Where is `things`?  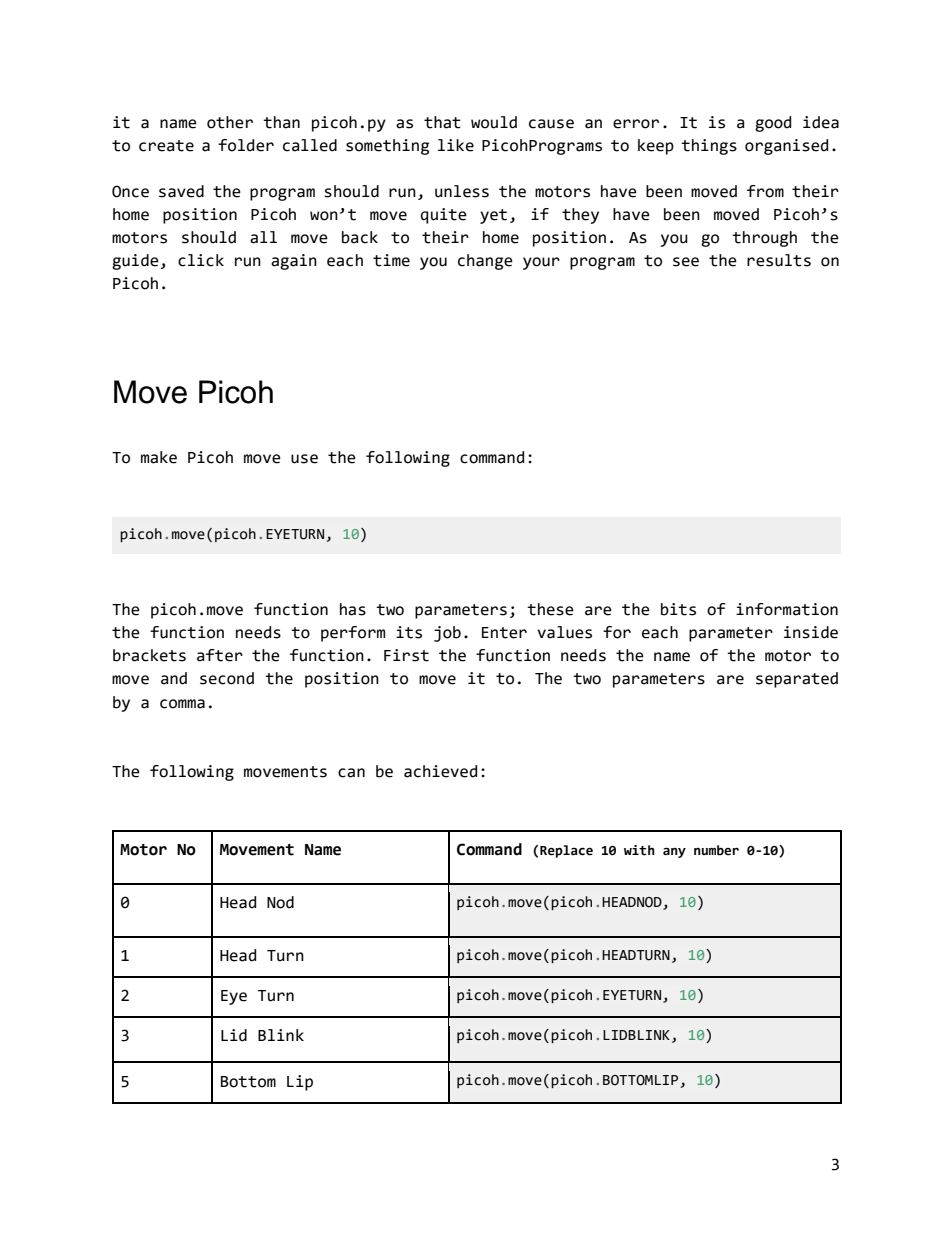
things is located at coordinates (709, 147).
